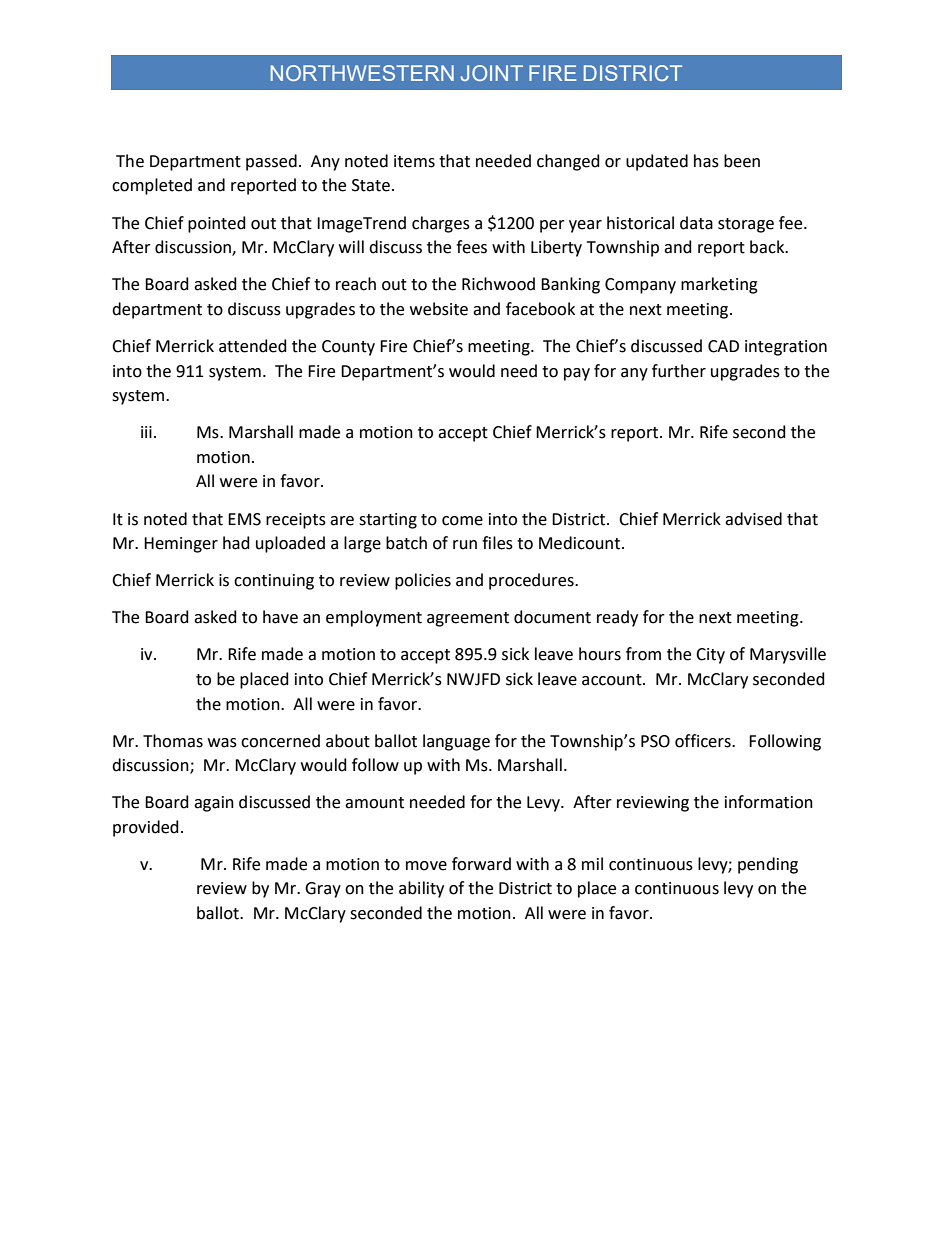  Describe the element at coordinates (280, 617) in the image. I see `have` at that location.
